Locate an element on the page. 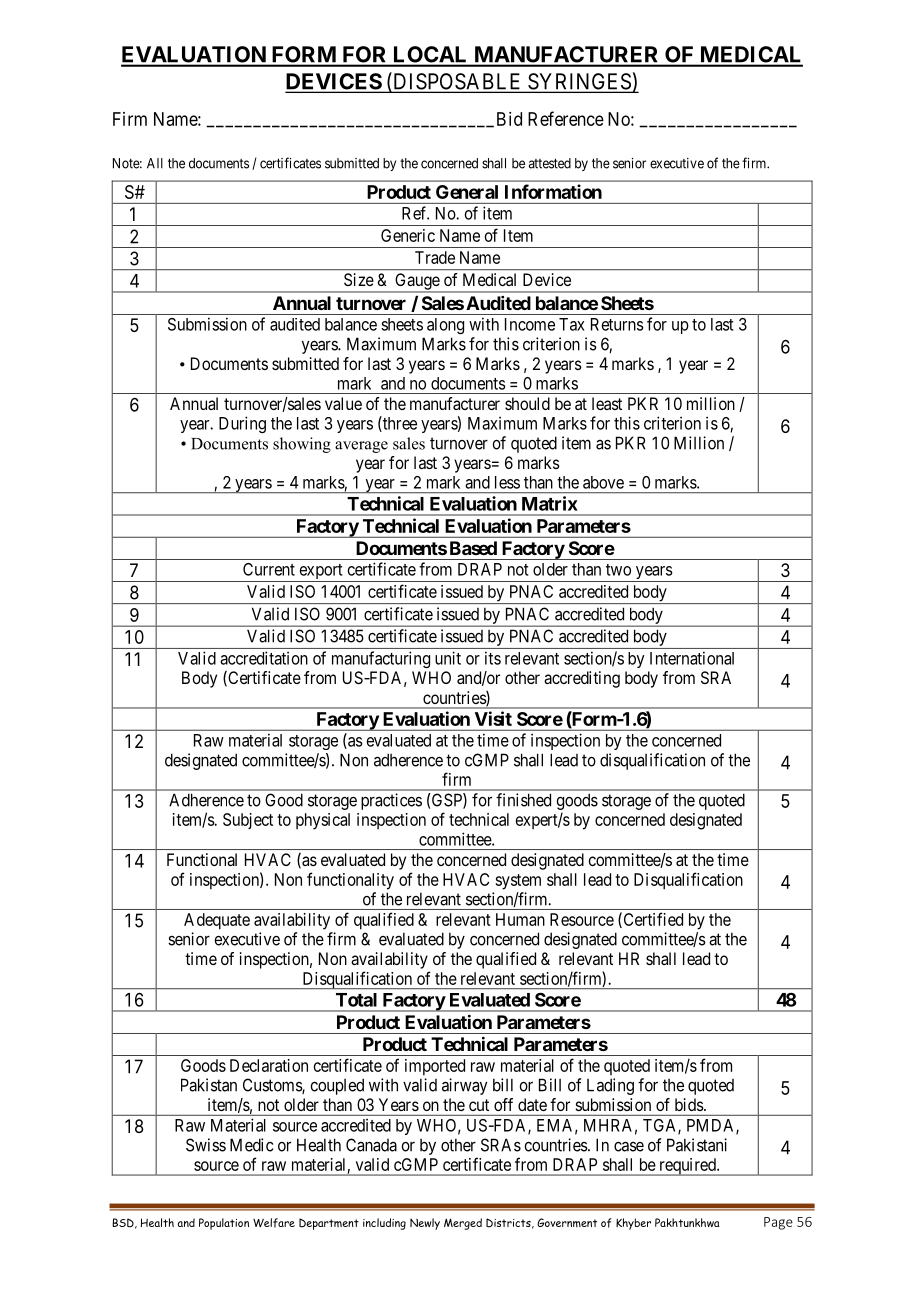  should is located at coordinates (527, 403).
